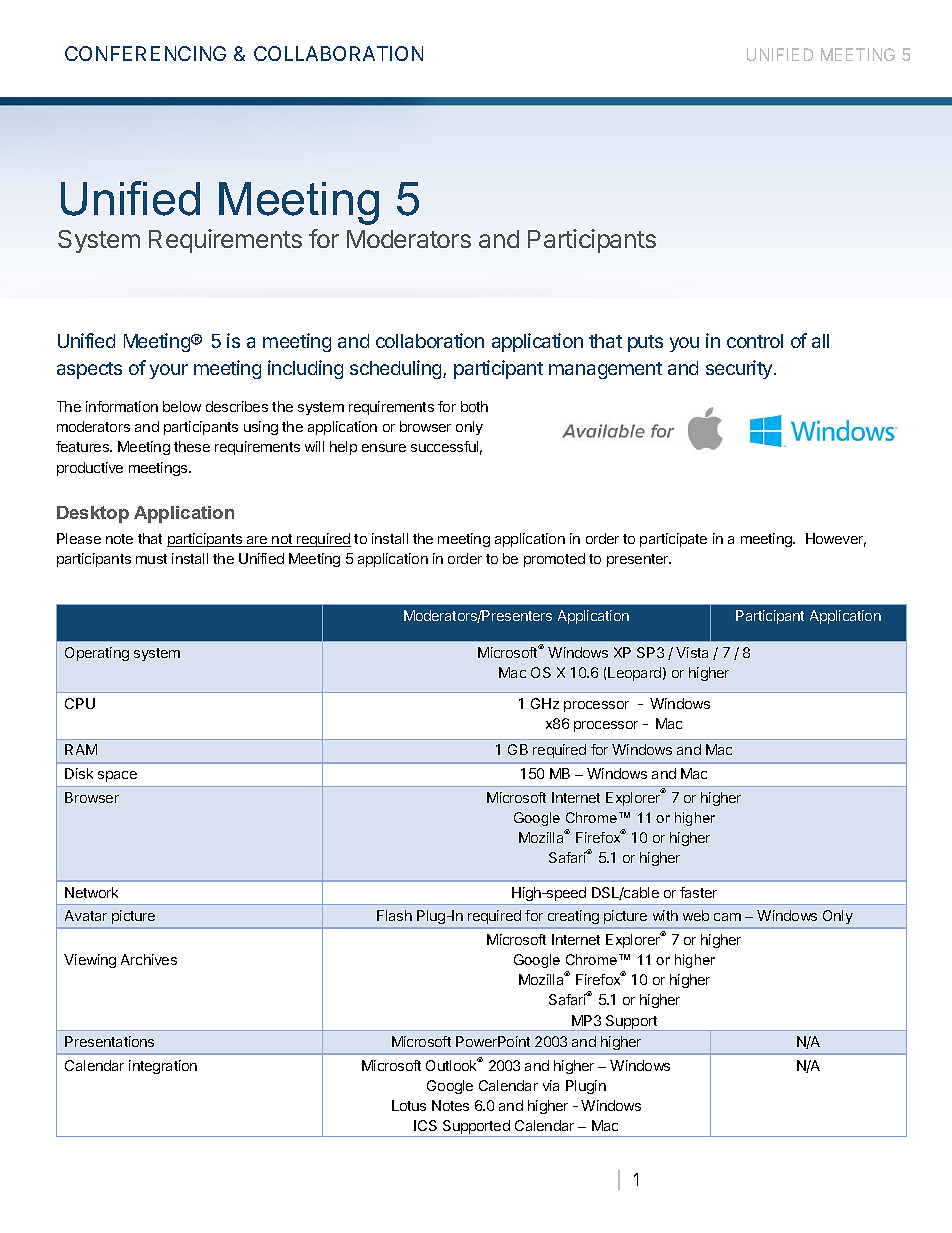 This page has width=952, height=1233. I want to click on Lotus, so click(409, 1105).
